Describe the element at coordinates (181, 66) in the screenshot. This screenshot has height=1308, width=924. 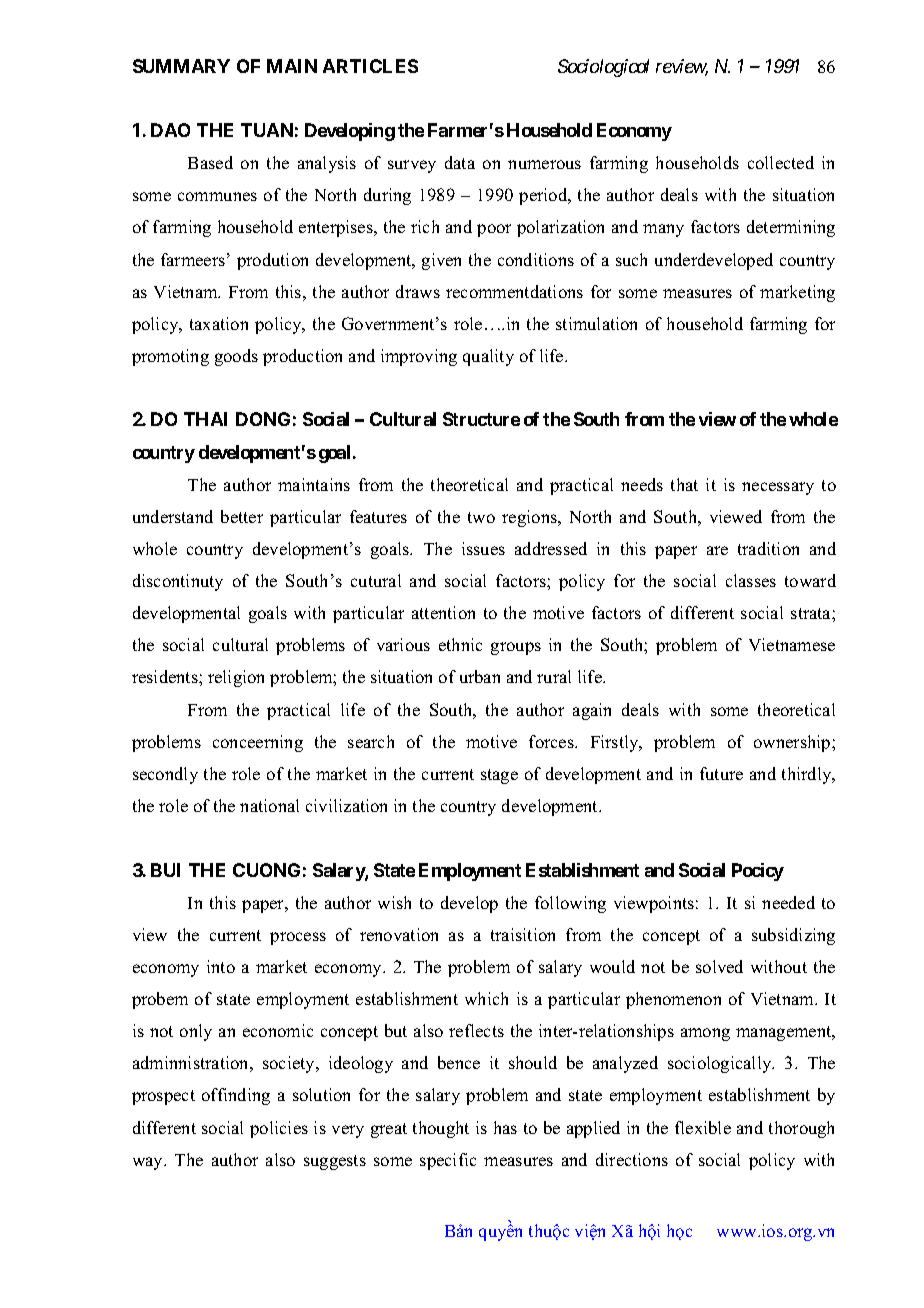
I see `SUMMARY` at that location.
